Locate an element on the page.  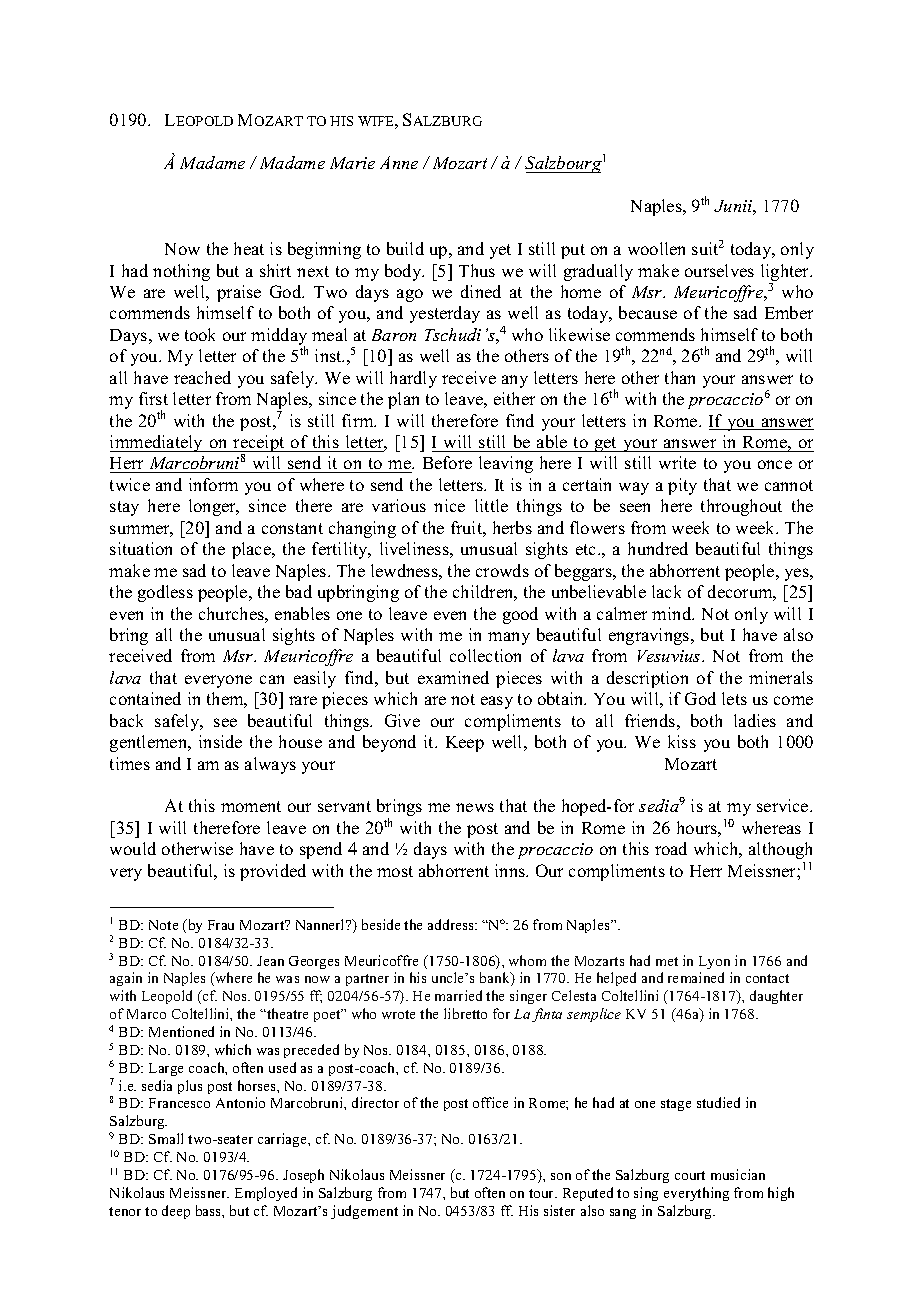
deep is located at coordinates (176, 1212).
